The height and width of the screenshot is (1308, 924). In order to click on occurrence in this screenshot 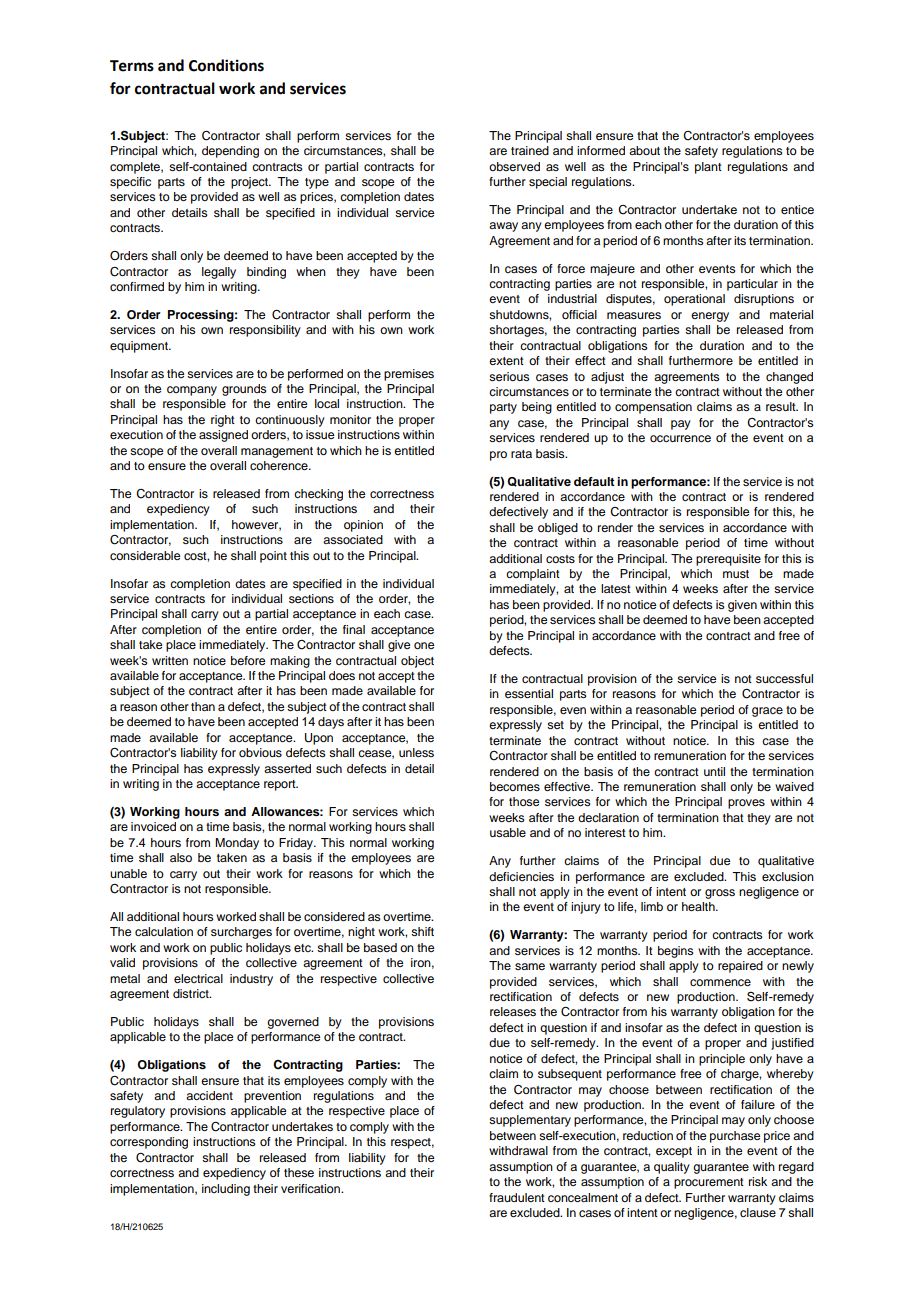, I will do `click(680, 438)`.
